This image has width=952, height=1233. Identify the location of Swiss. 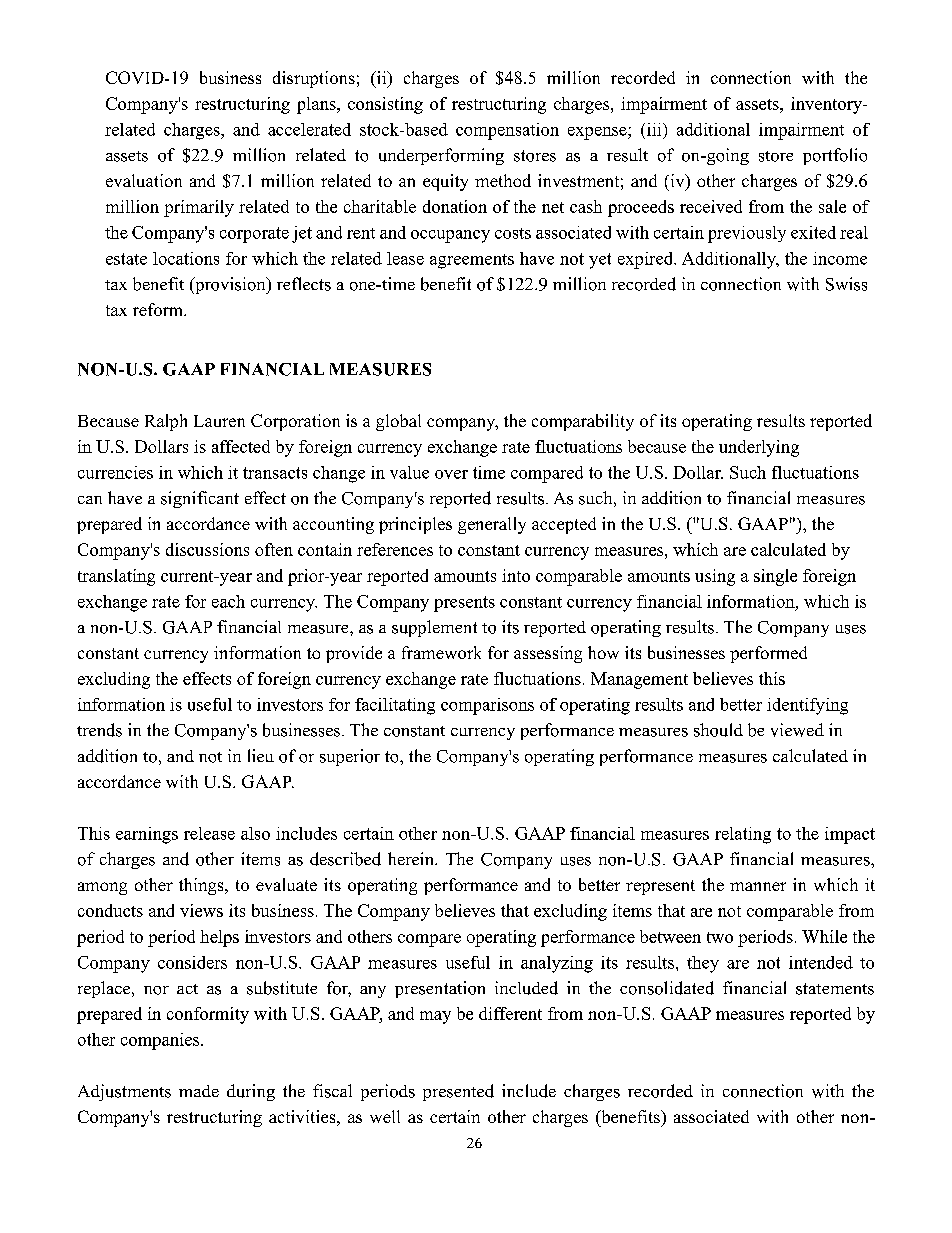
(846, 284).
